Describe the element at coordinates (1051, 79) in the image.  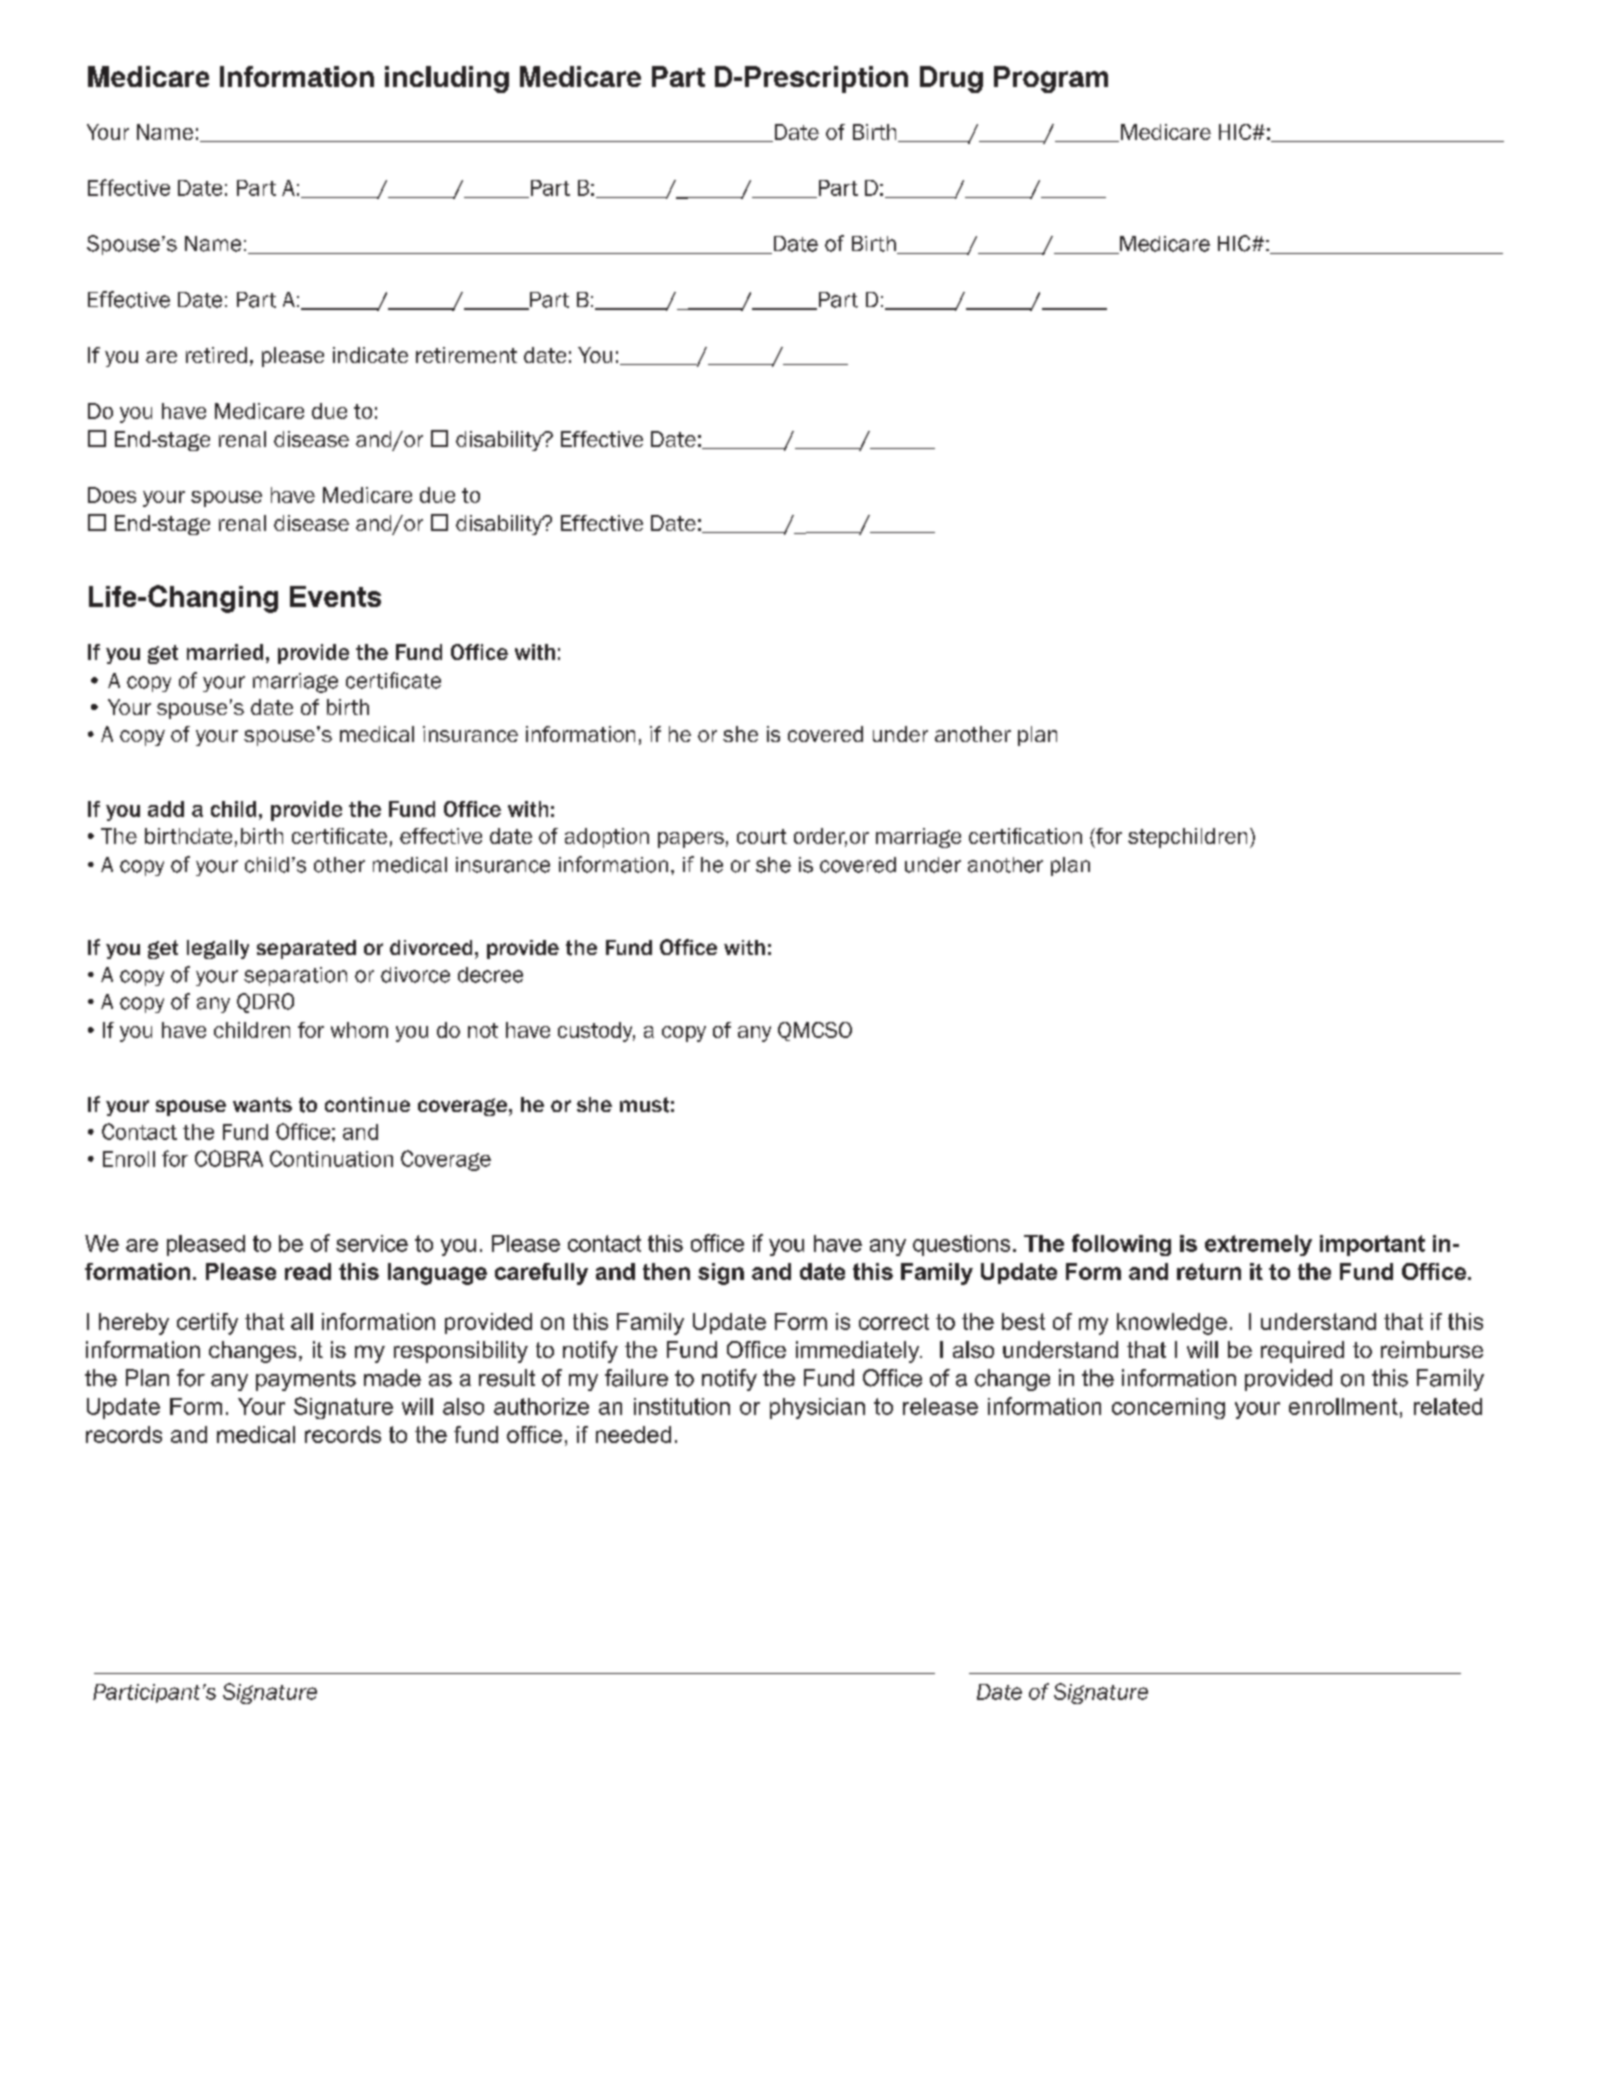
I see `Program` at that location.
